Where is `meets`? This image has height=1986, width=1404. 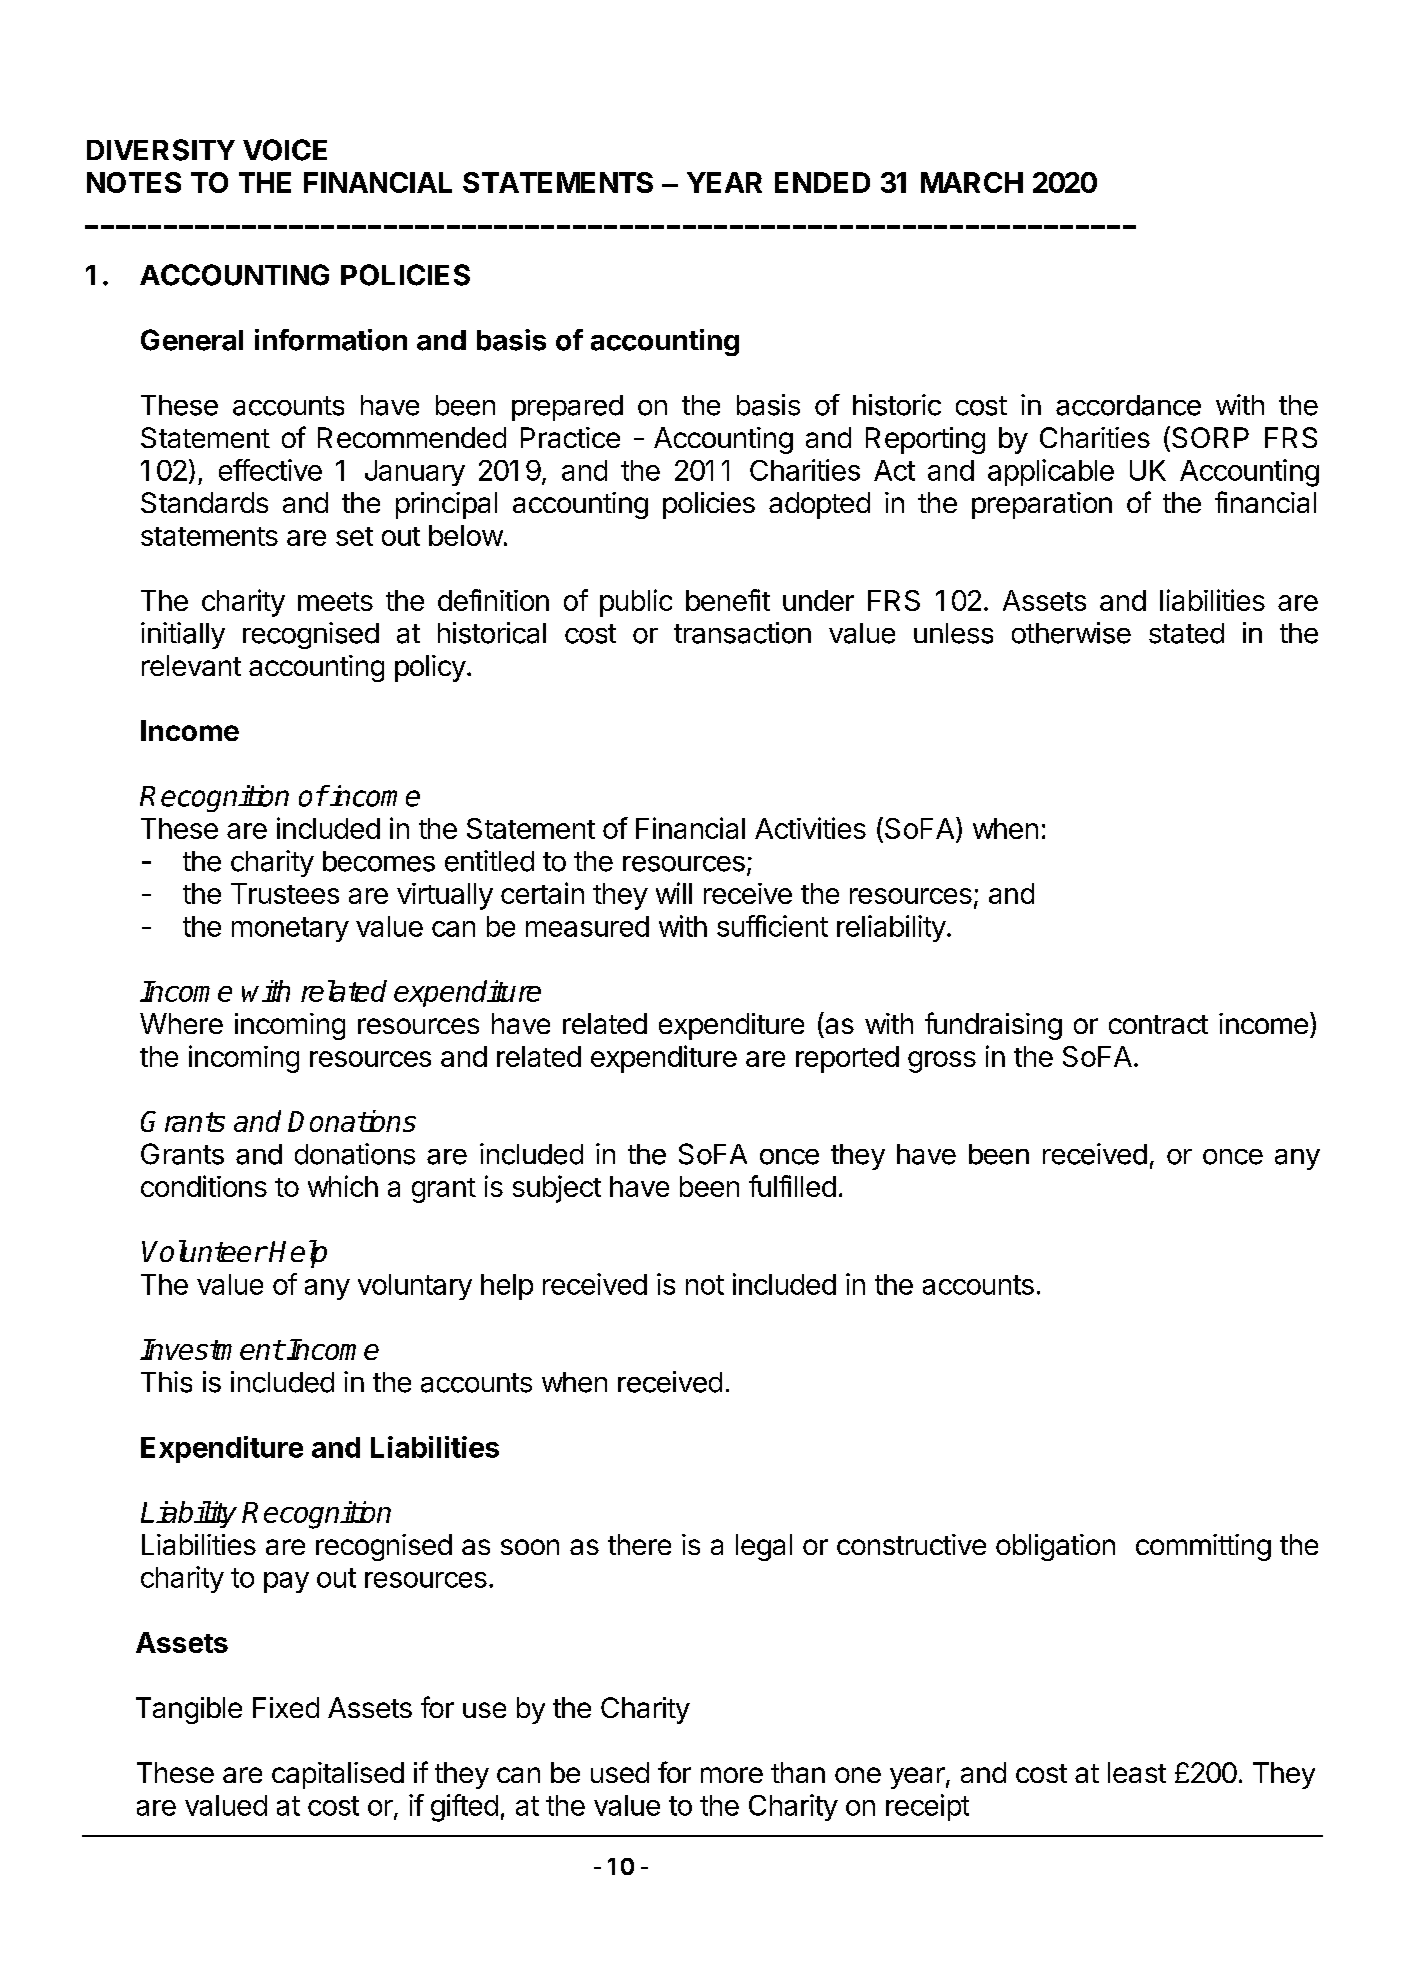 meets is located at coordinates (335, 601).
